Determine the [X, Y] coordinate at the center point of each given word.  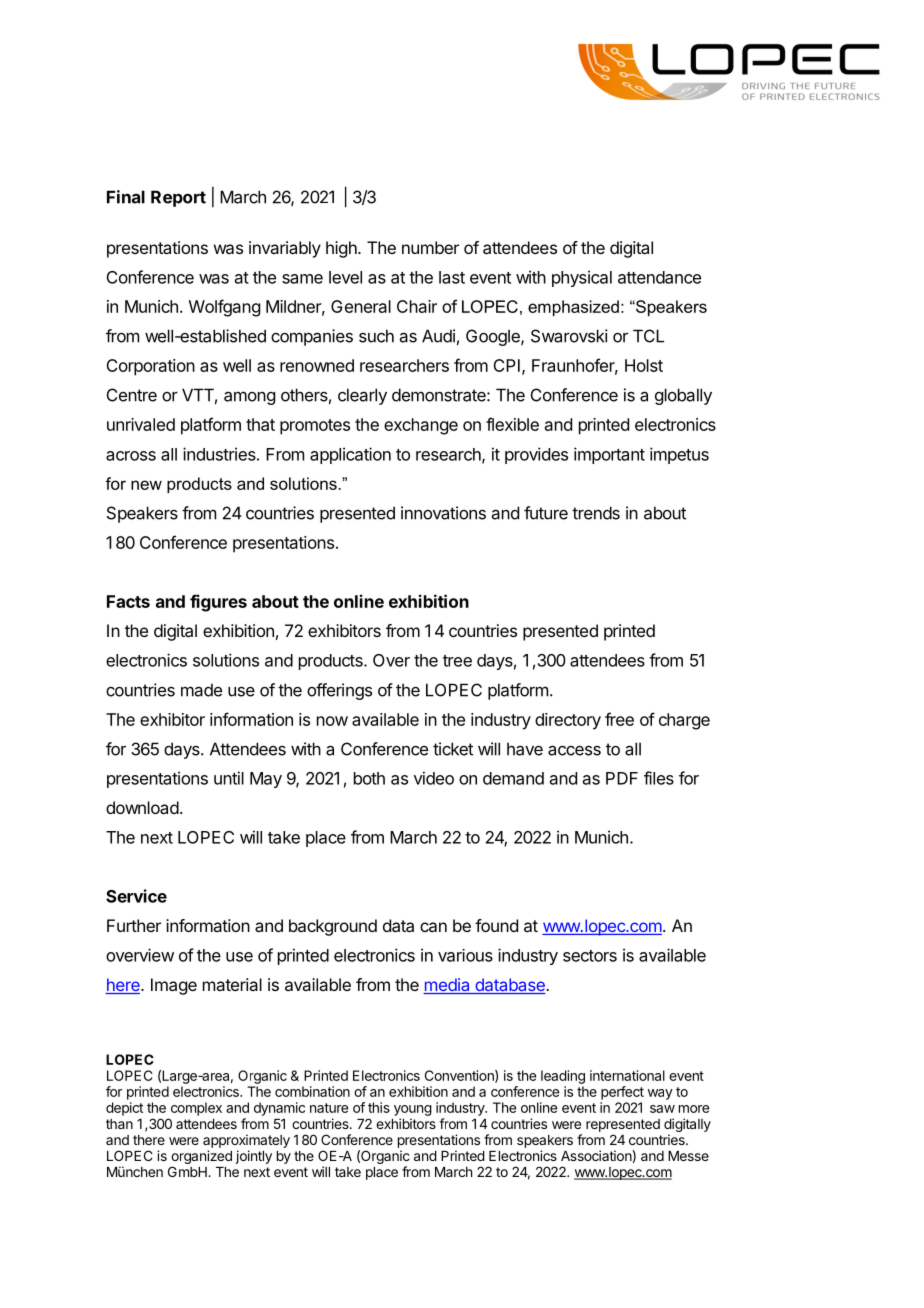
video [434, 778]
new [146, 485]
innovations [443, 513]
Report [178, 198]
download [142, 807]
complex [196, 1109]
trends [596, 513]
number [430, 247]
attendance [659, 277]
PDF [622, 778]
